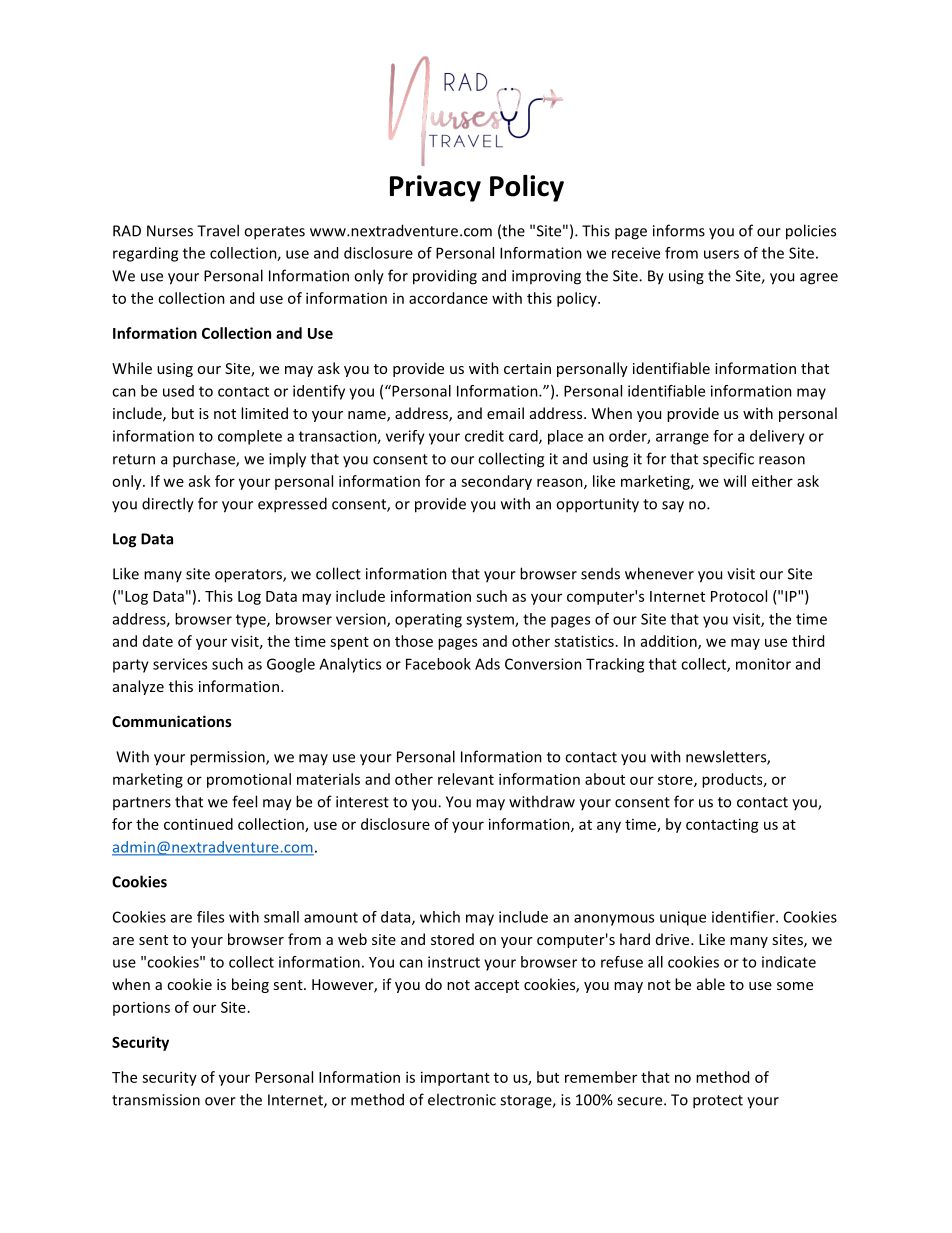 The image size is (952, 1233). Describe the element at coordinates (168, 505) in the image. I see `directly` at that location.
